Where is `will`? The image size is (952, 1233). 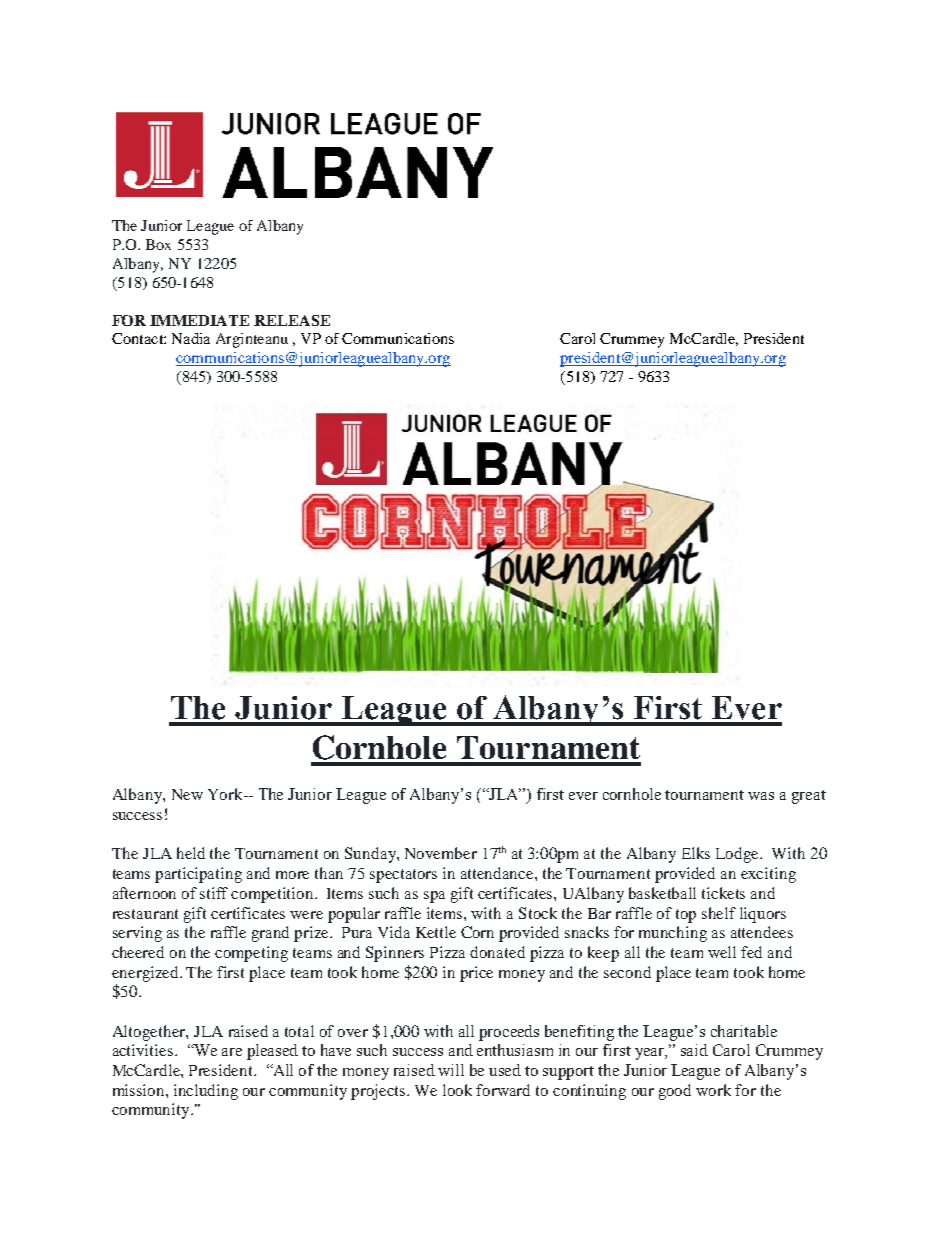
will is located at coordinates (451, 1070).
